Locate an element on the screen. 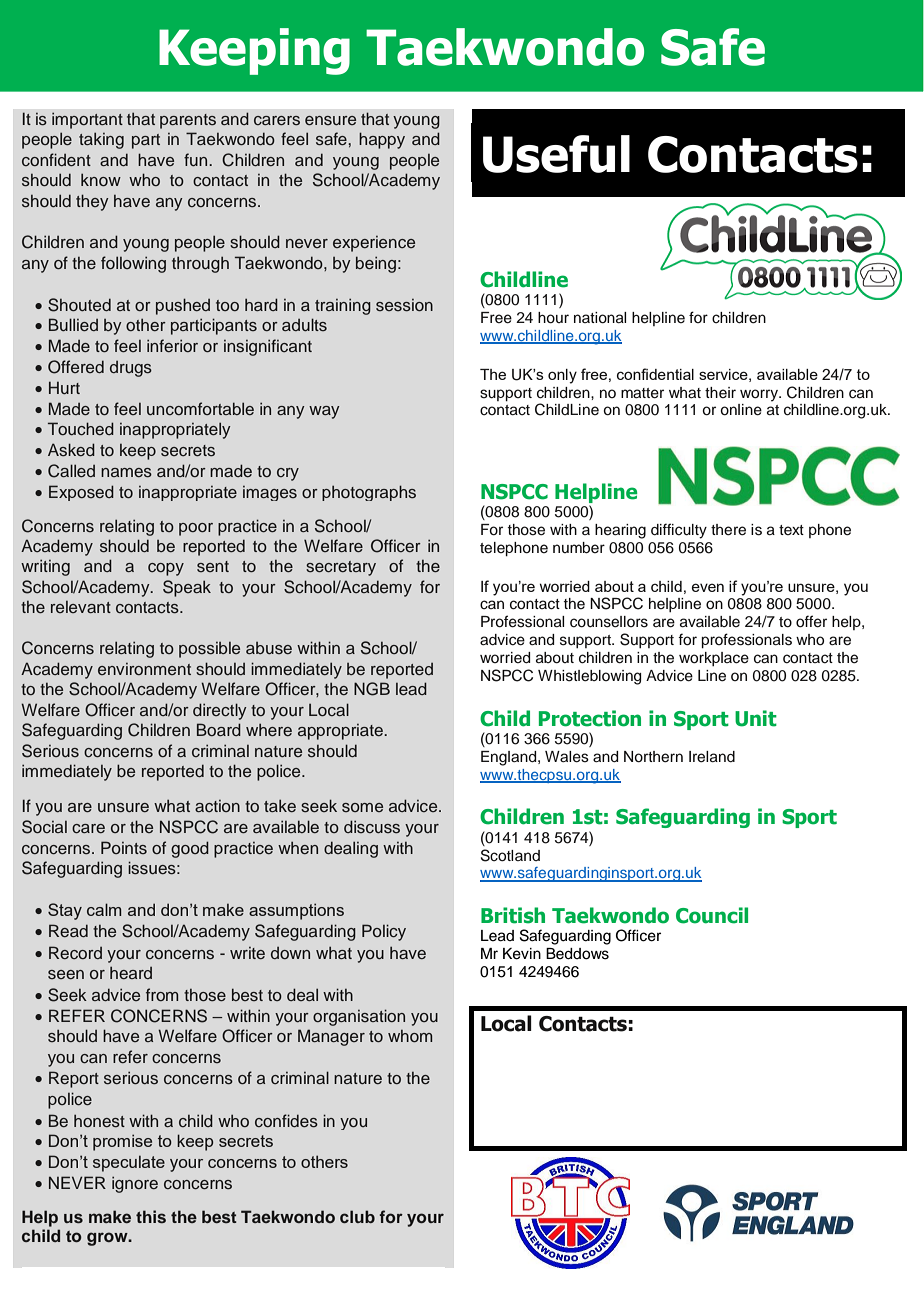 Image resolution: width=924 pixels, height=1307 pixels. whom is located at coordinates (410, 1036).
